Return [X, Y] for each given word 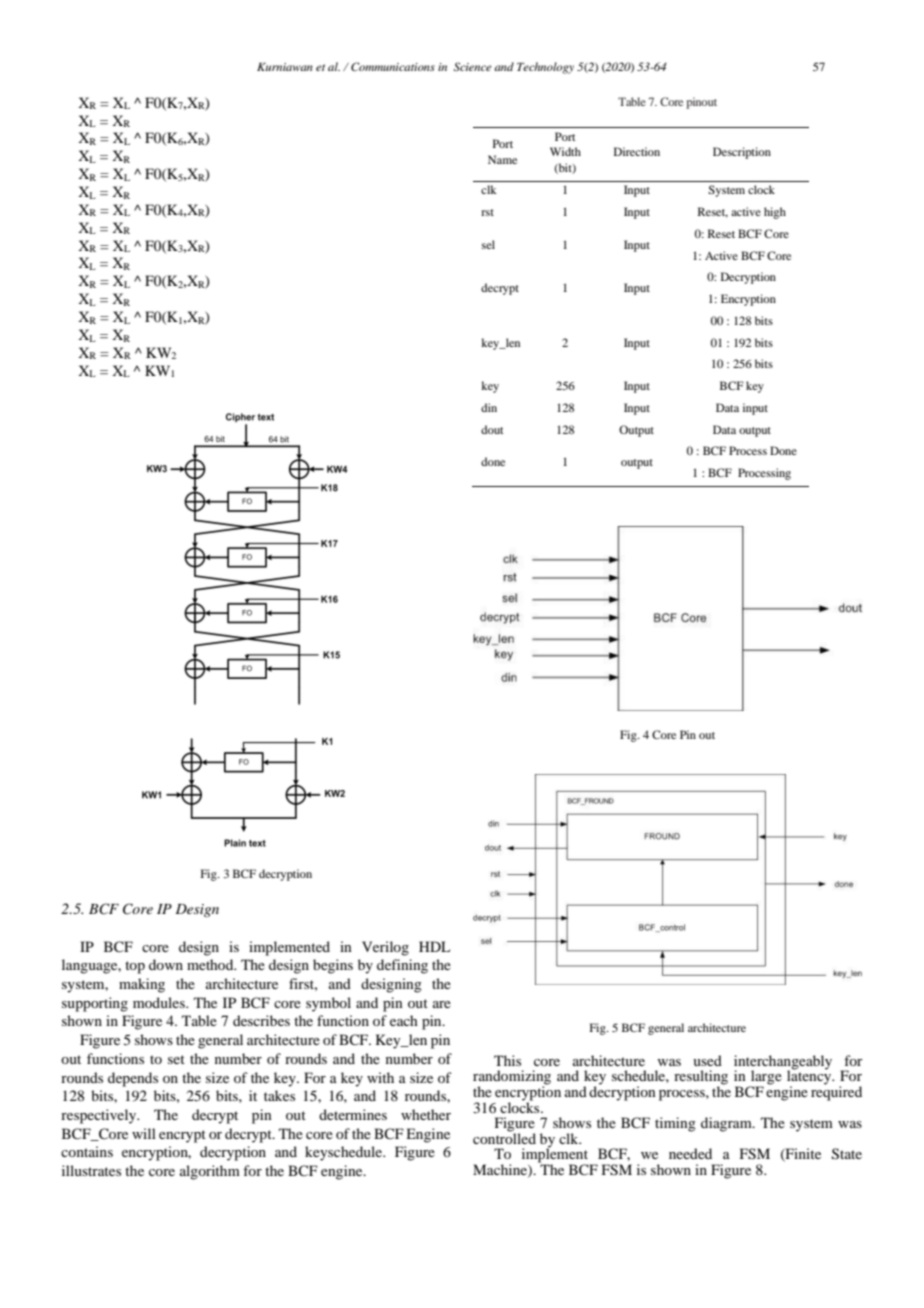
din [489, 407]
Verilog [385, 948]
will [144, 1133]
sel [488, 244]
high [775, 213]
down [166, 964]
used [707, 1060]
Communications [393, 66]
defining [402, 966]
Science [473, 66]
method [211, 964]
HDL [434, 946]
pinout [701, 103]
